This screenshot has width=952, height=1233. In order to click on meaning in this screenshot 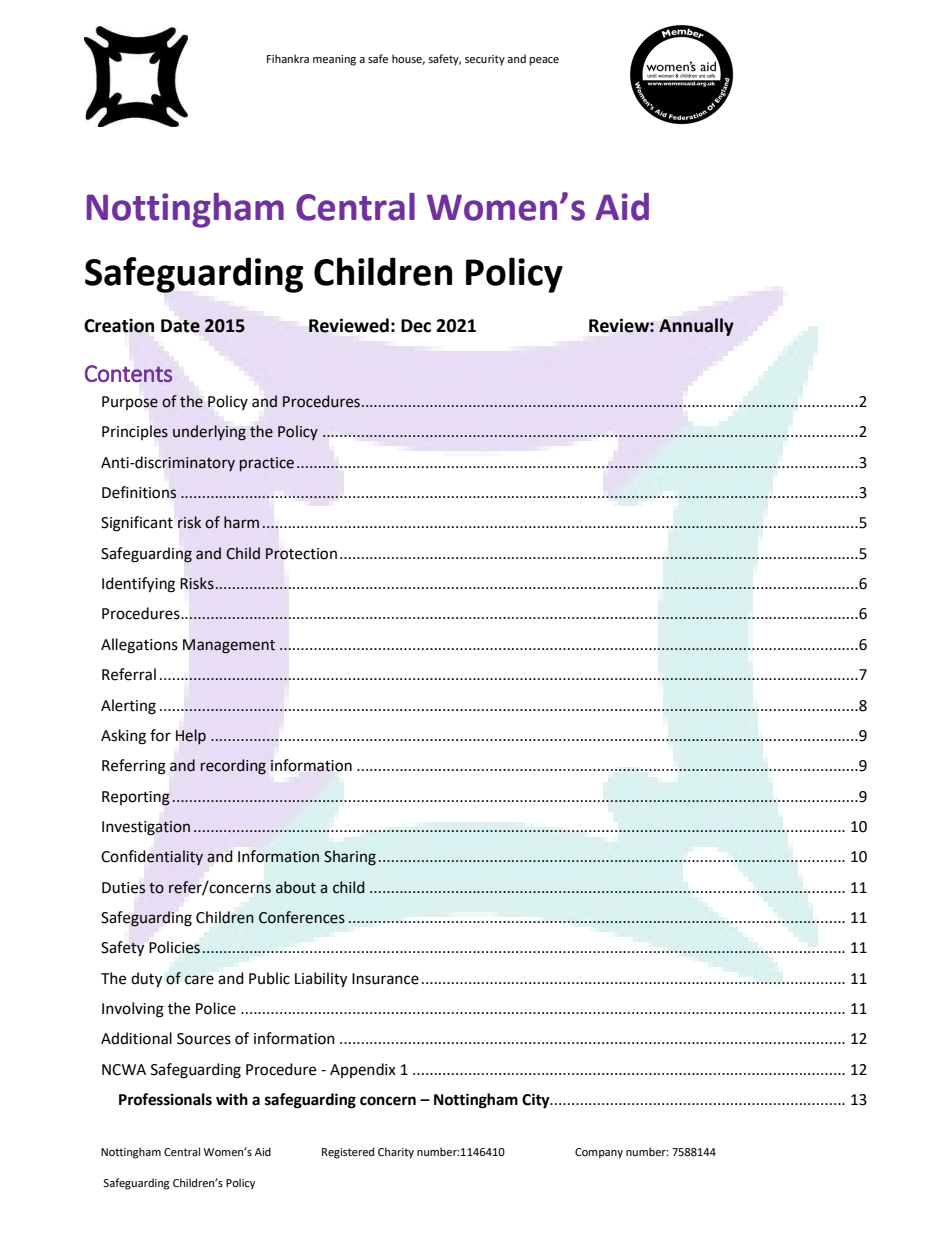, I will do `click(334, 60)`.
